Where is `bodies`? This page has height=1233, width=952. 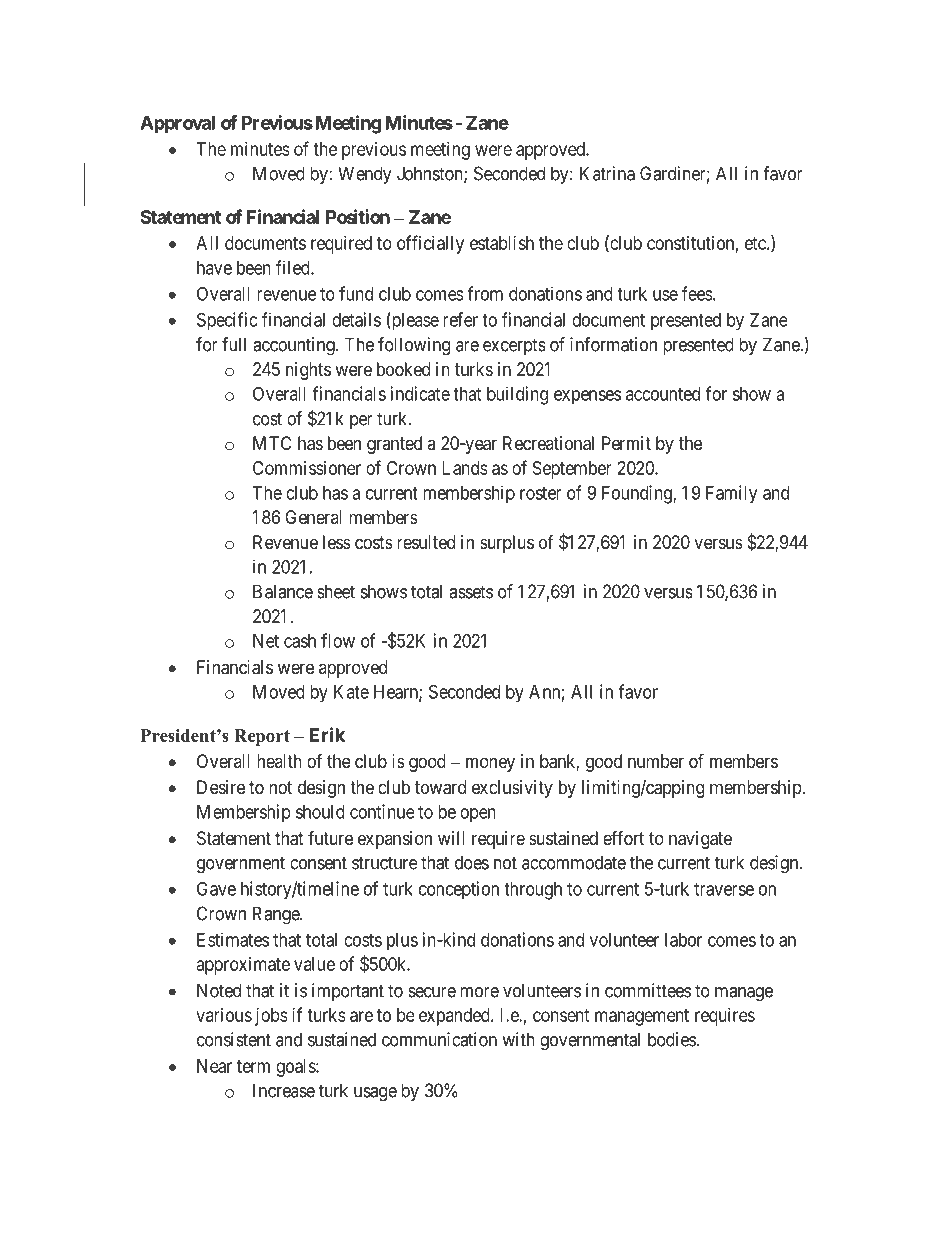
bodies is located at coordinates (672, 1039).
